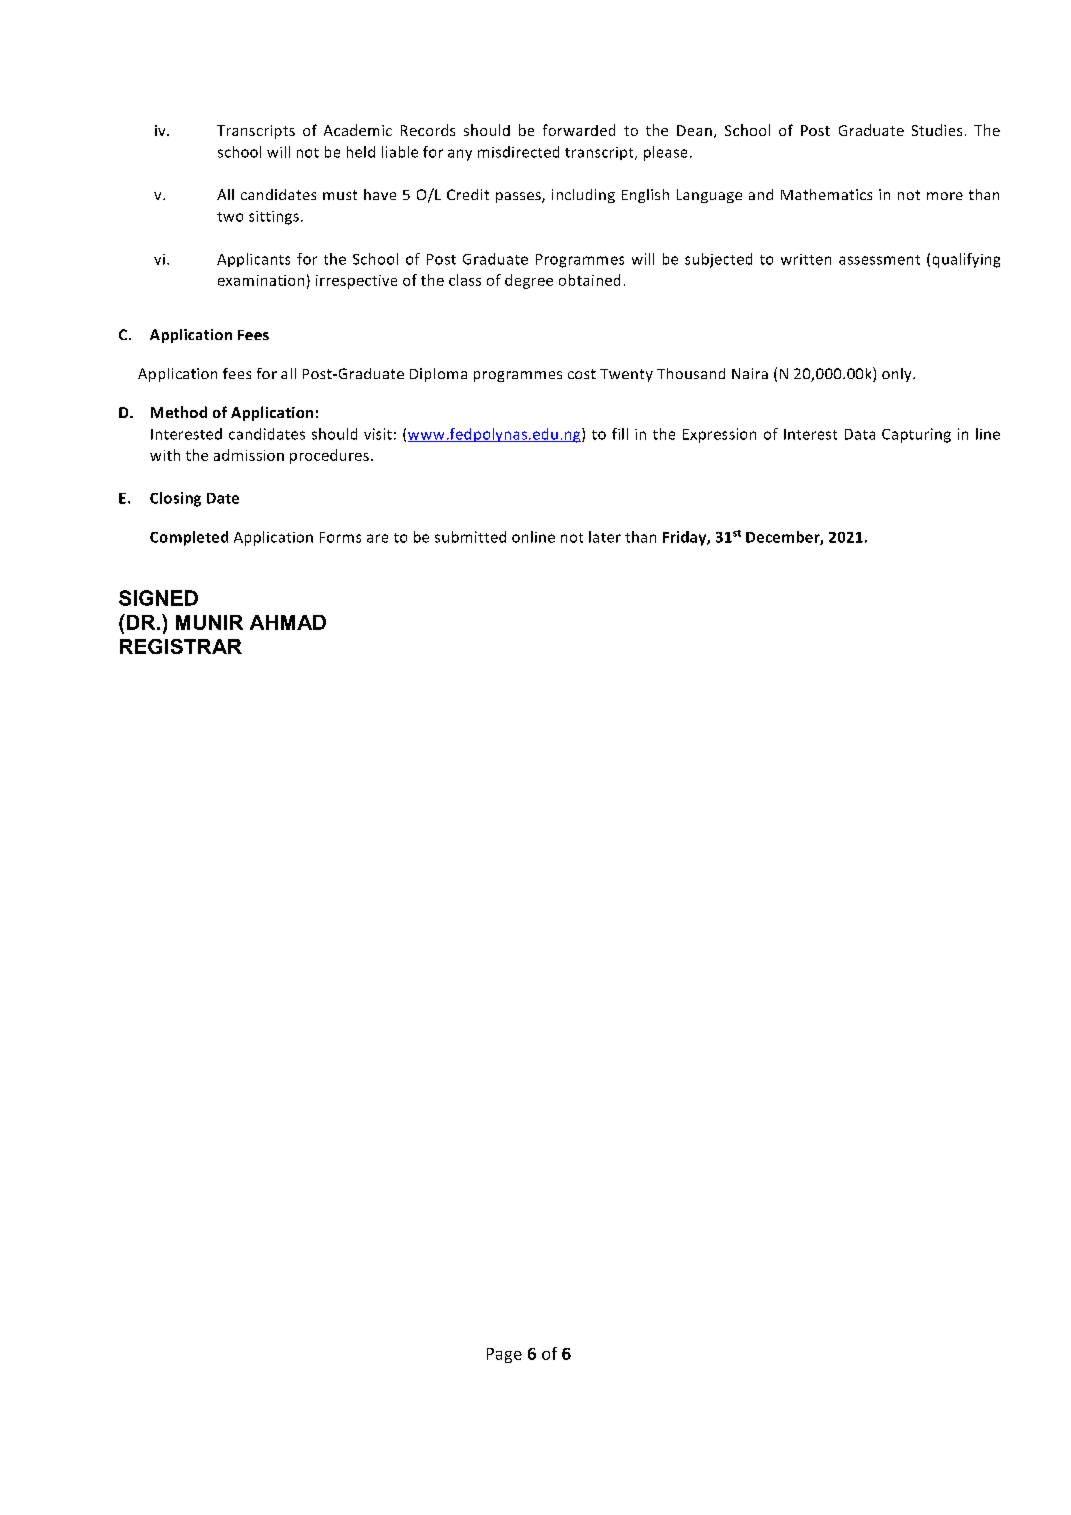 This screenshot has width=1071, height=1515. What do you see at coordinates (274, 218) in the screenshot?
I see `sittings` at bounding box center [274, 218].
